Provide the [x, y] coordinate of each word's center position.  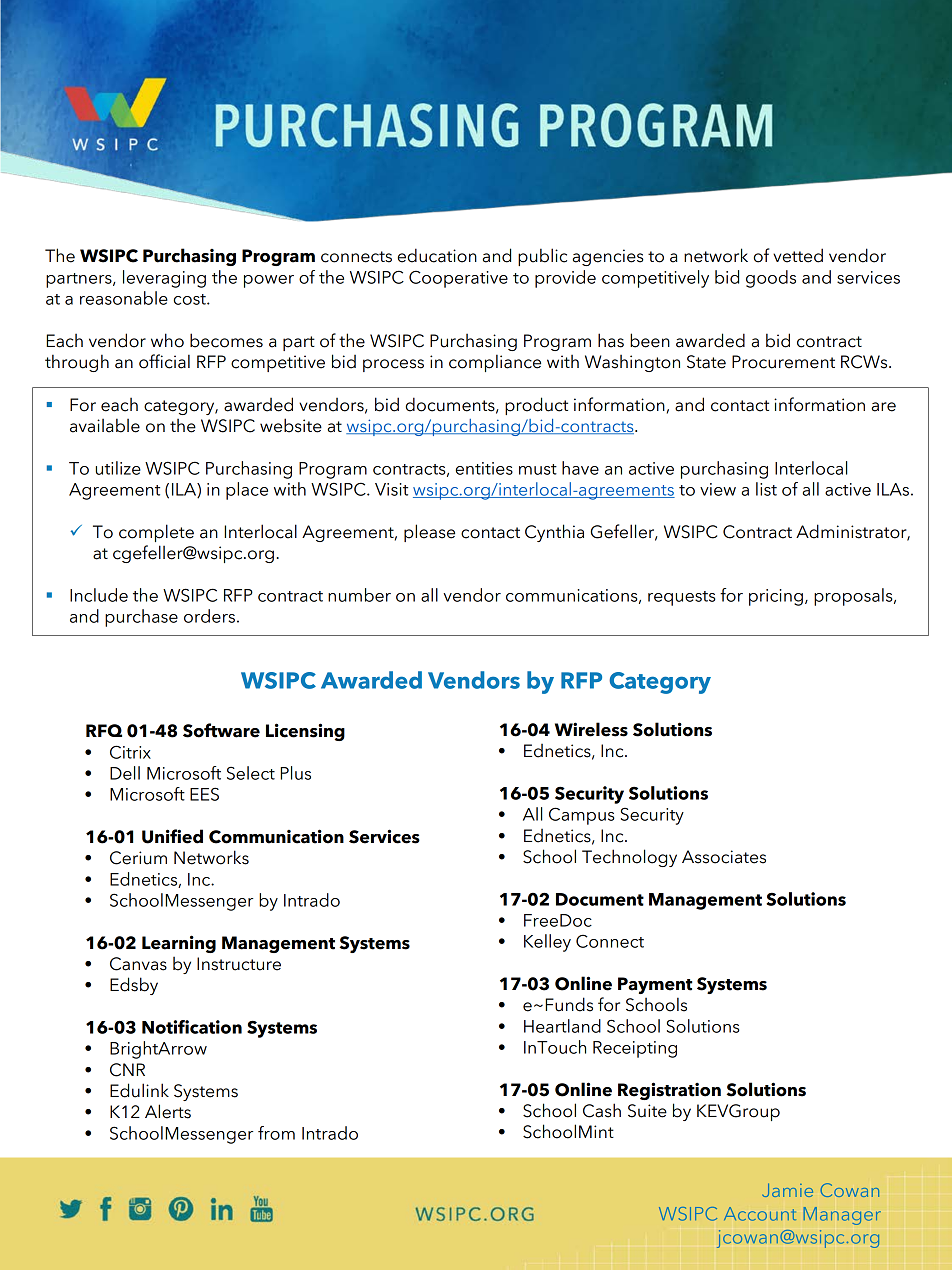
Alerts [168, 1111]
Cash [602, 1110]
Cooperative [458, 279]
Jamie [787, 1190]
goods [771, 279]
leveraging [164, 279]
